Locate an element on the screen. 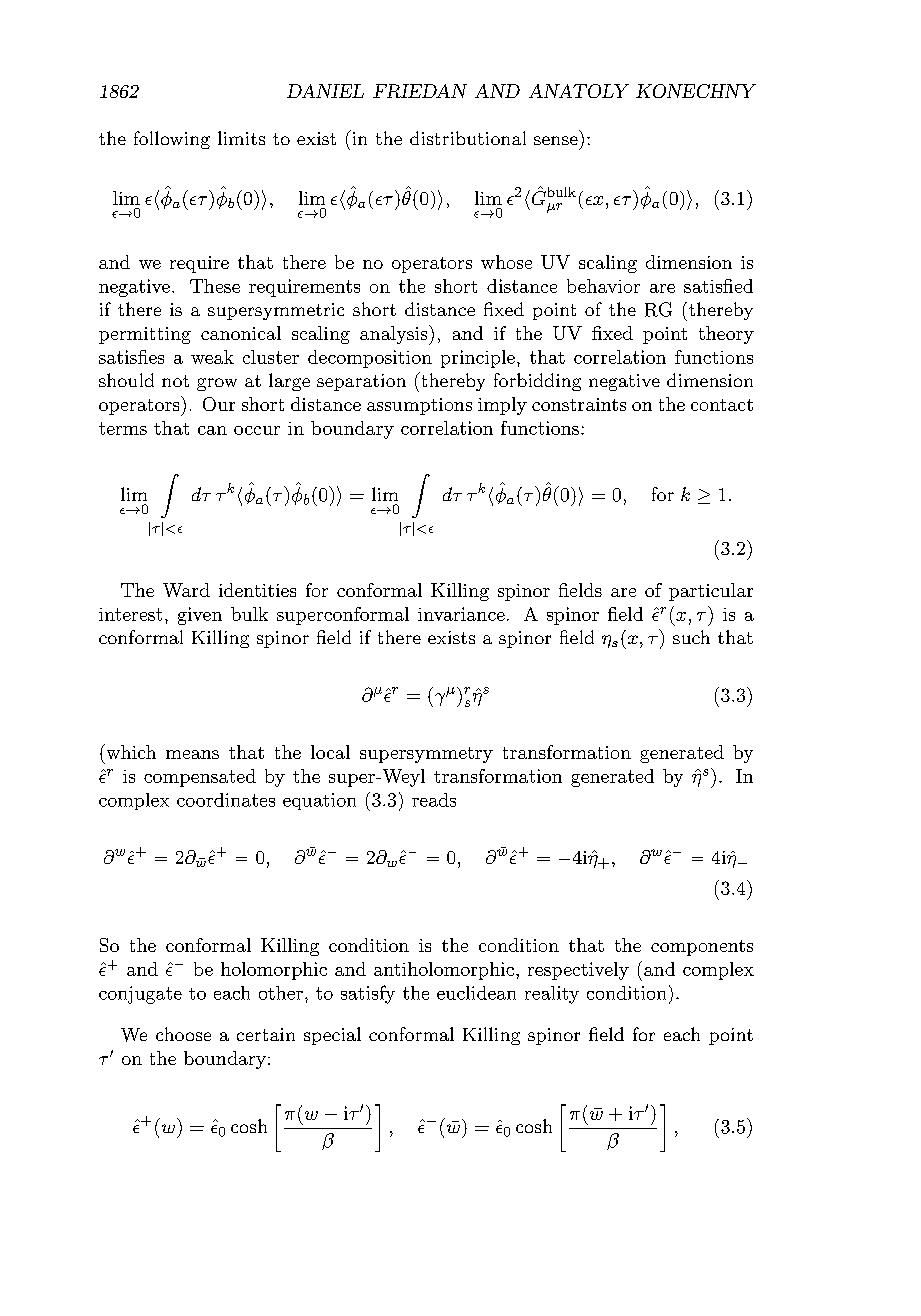  ANATOLY is located at coordinates (579, 91).
